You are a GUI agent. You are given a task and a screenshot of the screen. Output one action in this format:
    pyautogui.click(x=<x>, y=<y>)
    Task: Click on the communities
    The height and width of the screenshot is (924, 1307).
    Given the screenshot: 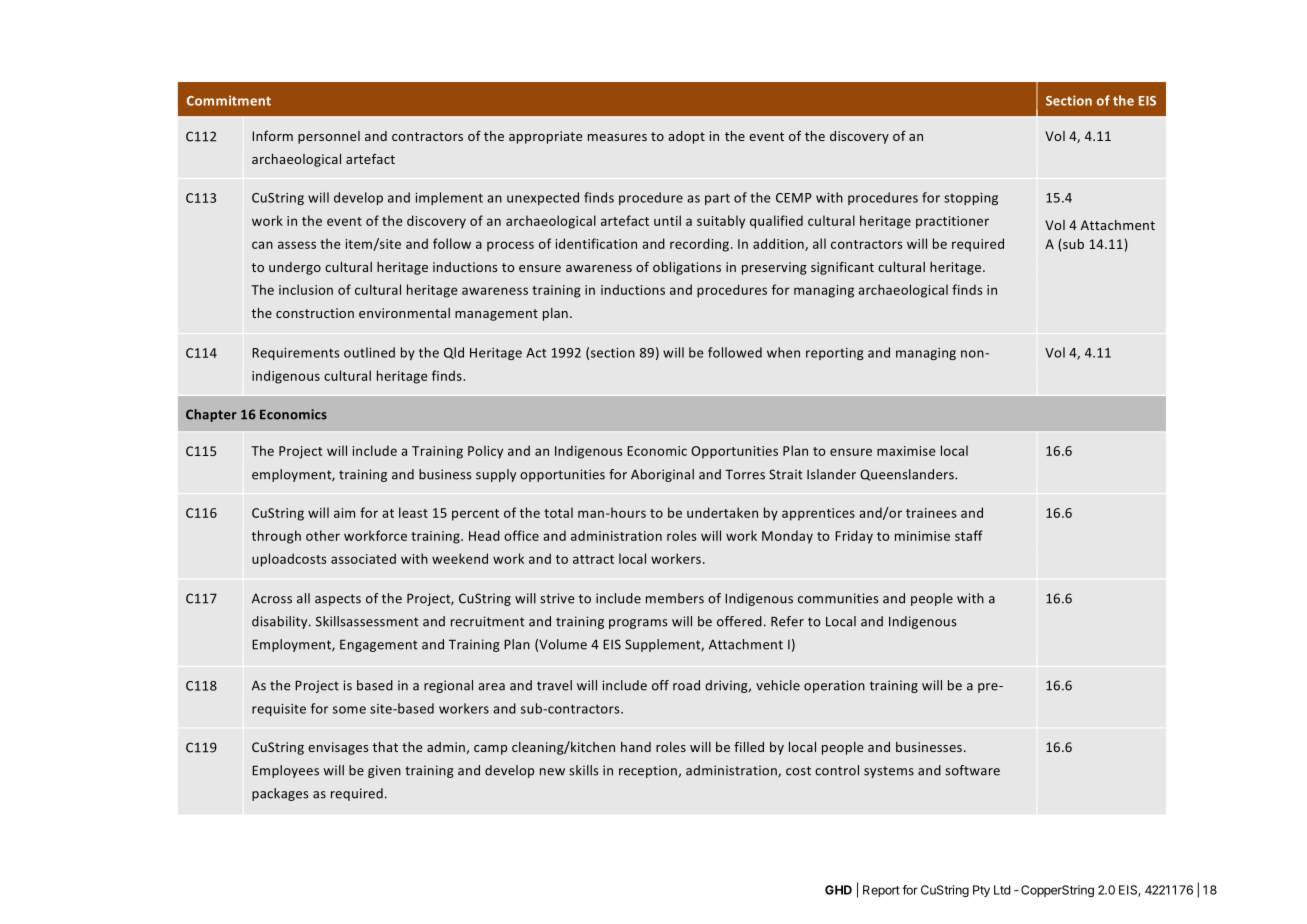 What is the action you would take?
    pyautogui.click(x=838, y=598)
